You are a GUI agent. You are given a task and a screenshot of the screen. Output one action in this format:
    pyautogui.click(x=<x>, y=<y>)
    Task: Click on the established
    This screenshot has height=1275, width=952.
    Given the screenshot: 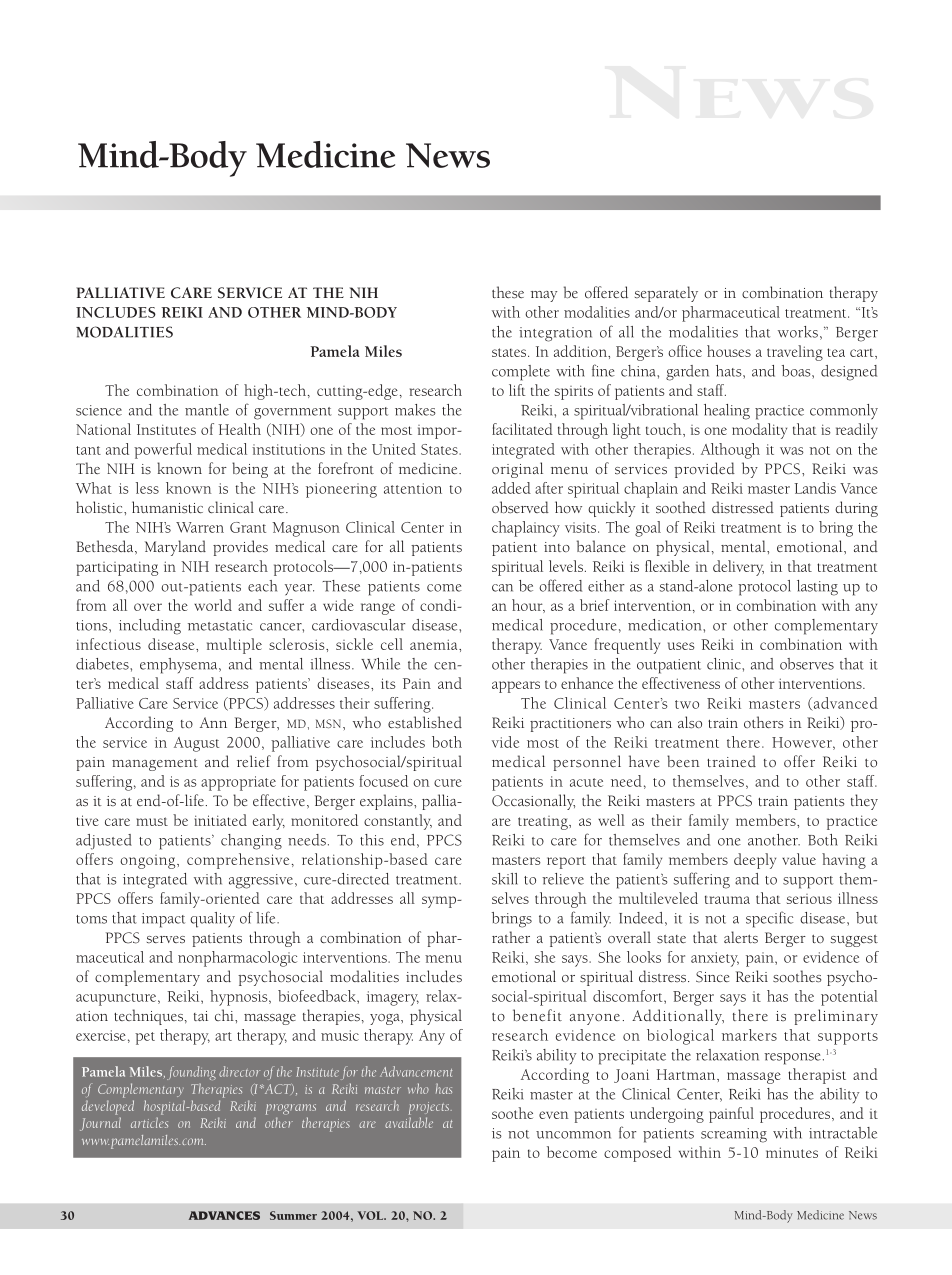 What is the action you would take?
    pyautogui.click(x=425, y=722)
